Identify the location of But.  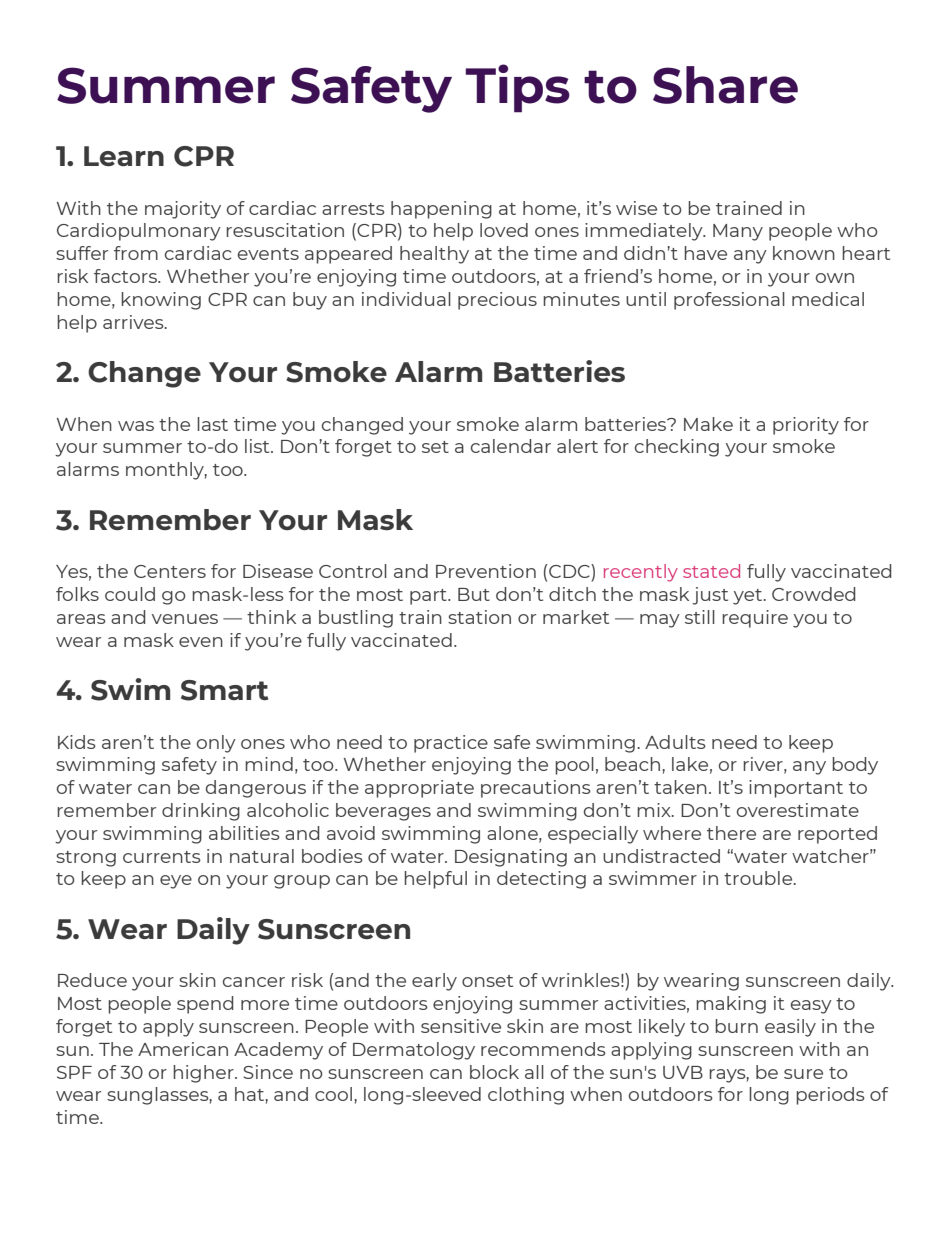
(474, 594).
